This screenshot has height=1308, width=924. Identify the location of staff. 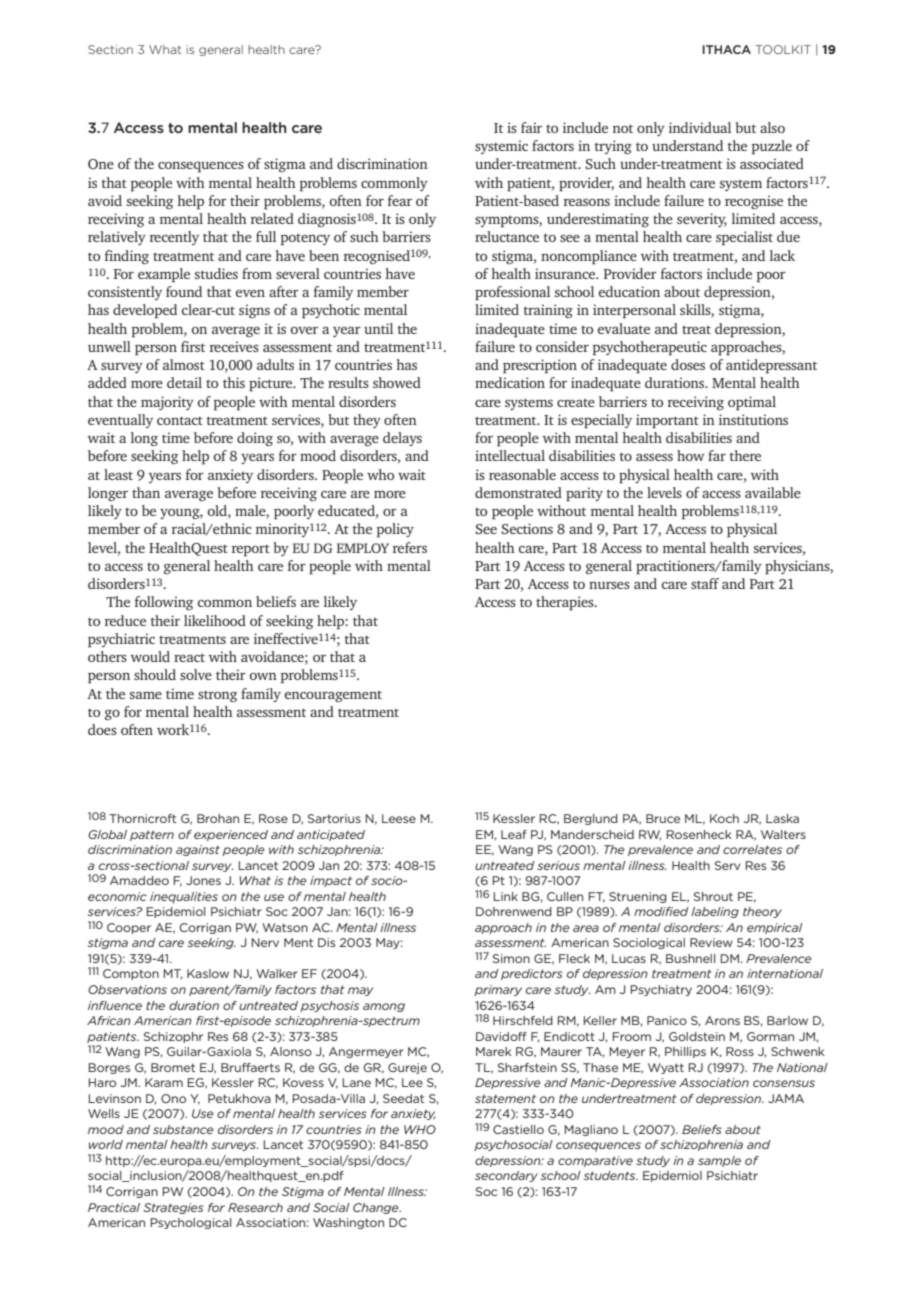
(705, 583).
